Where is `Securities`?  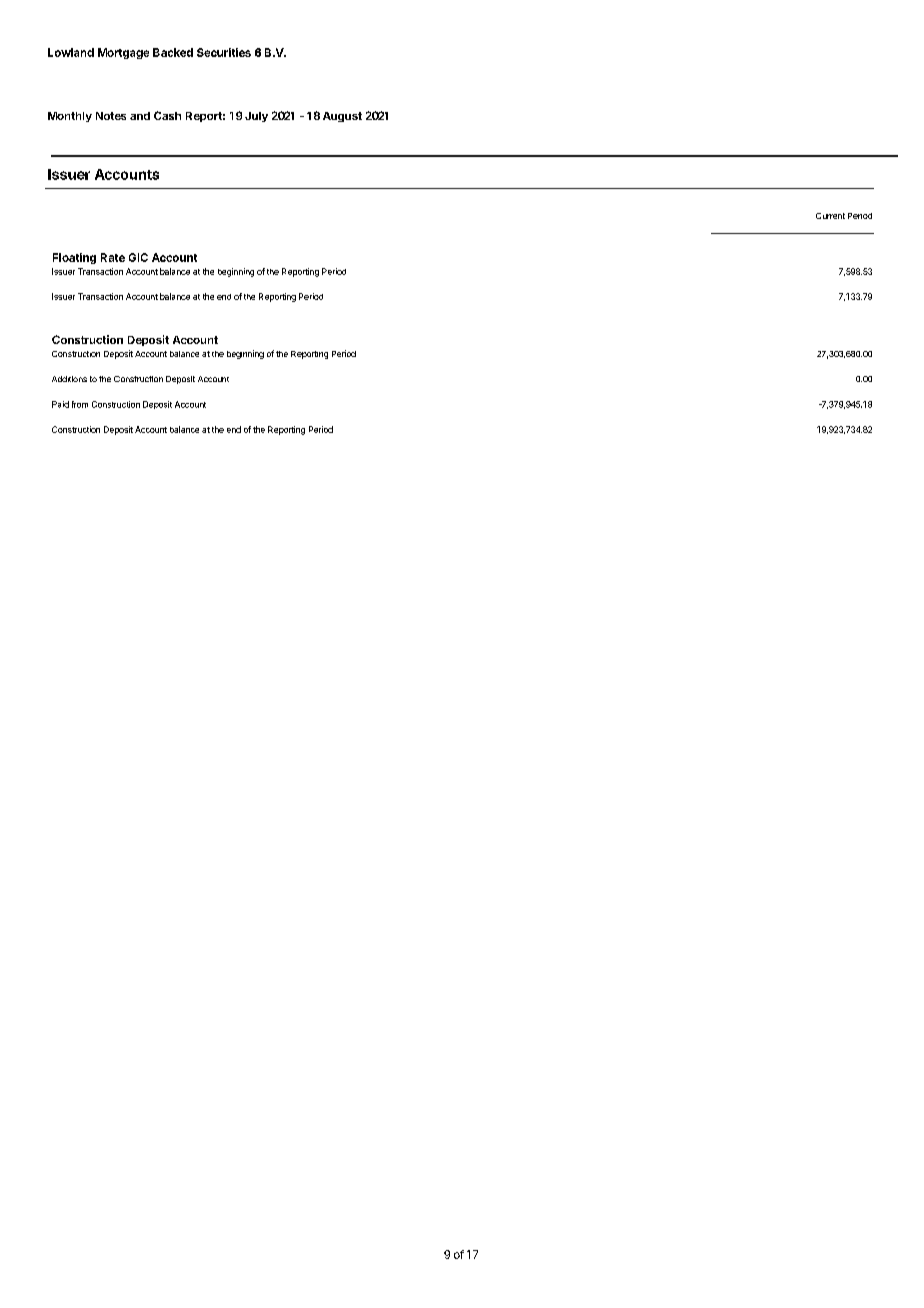 Securities is located at coordinates (224, 52).
